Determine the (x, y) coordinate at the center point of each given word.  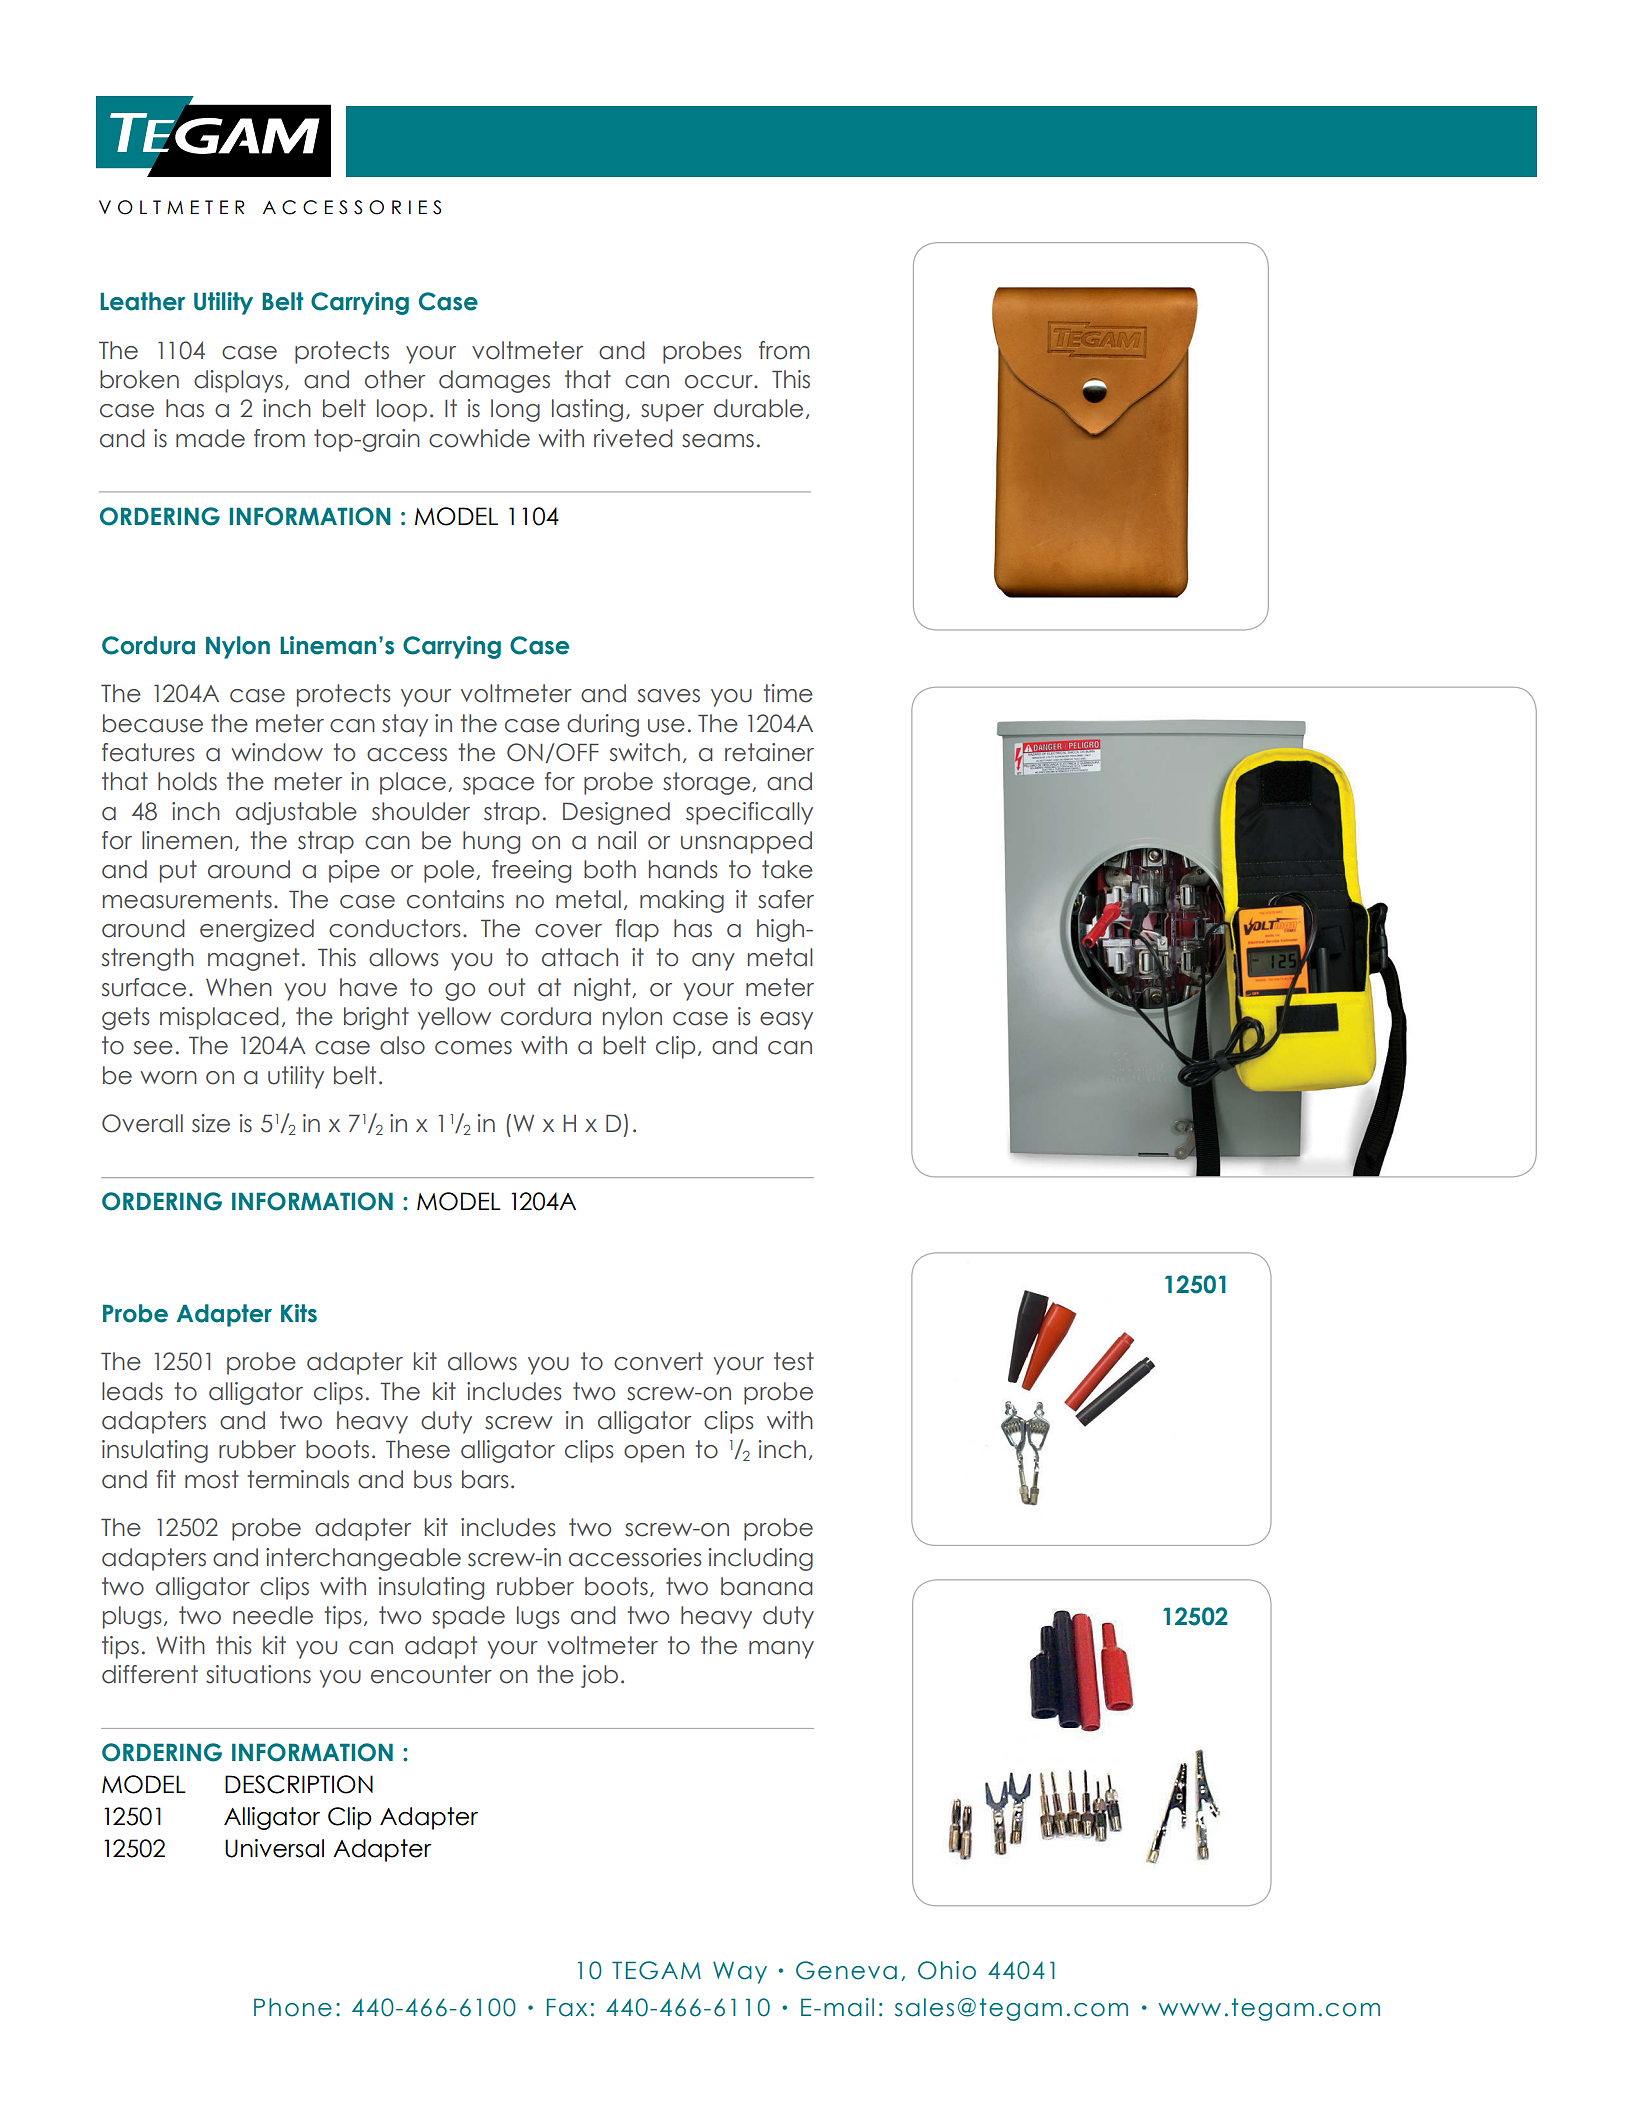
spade (468, 1617)
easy (786, 1021)
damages (494, 381)
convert (658, 1361)
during (603, 725)
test (794, 1361)
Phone (293, 2007)
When (239, 987)
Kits (299, 1313)
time (788, 693)
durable (758, 408)
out (506, 987)
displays (238, 381)
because (153, 723)
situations (258, 1674)
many (781, 1650)
